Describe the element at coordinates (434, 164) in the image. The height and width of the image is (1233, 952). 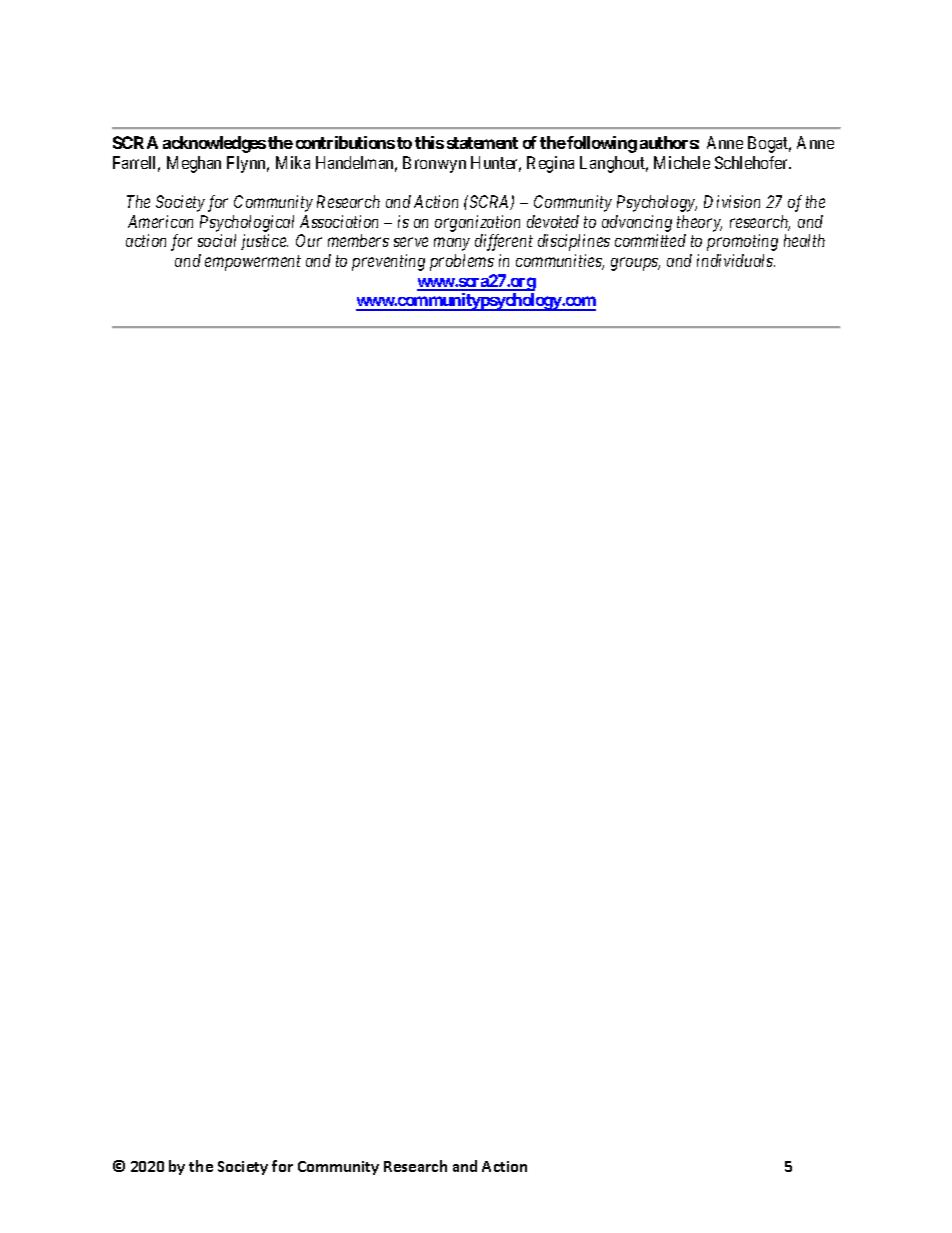
I see `Bronwyn` at that location.
